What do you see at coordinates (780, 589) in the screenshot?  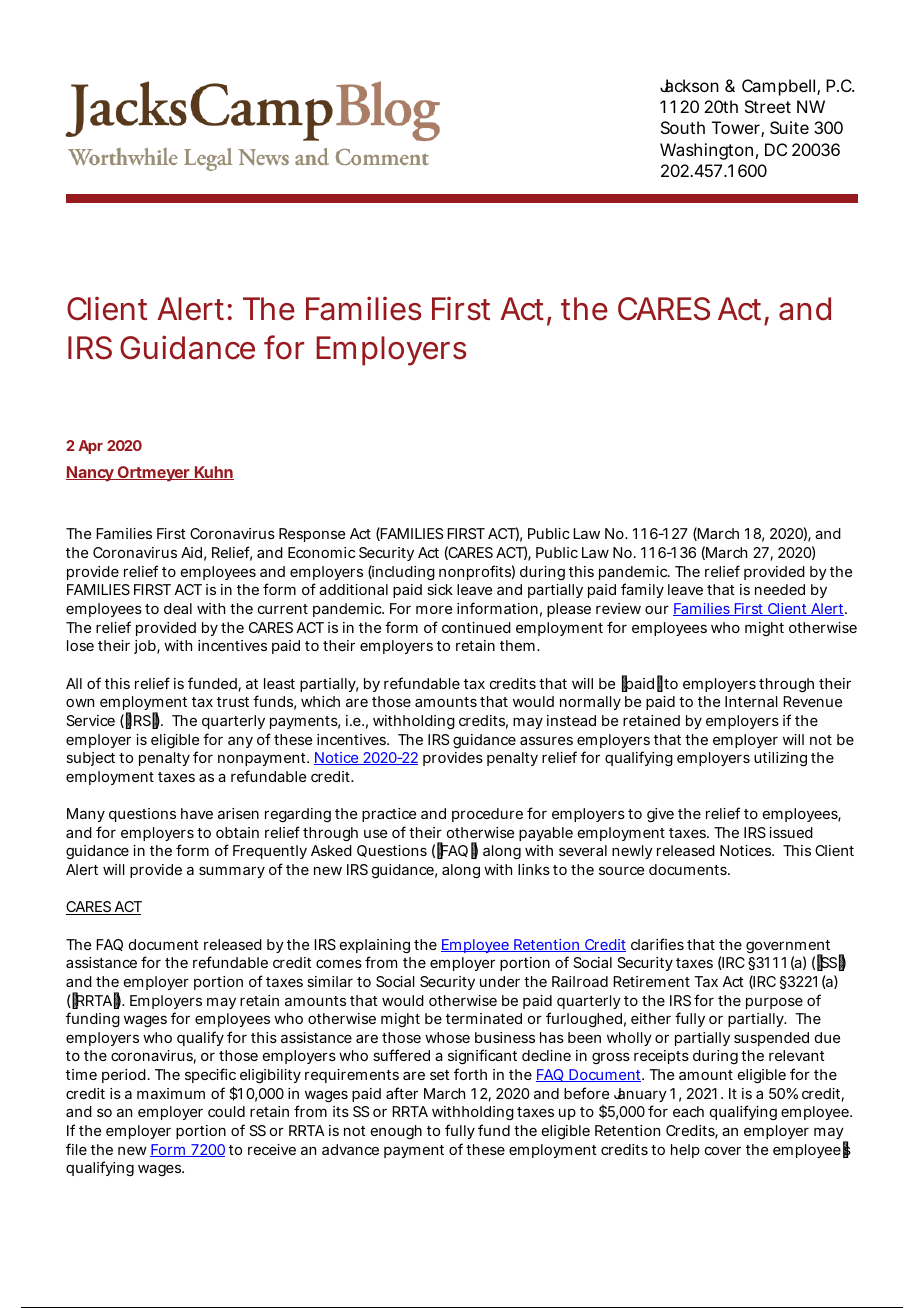 I see `needed` at bounding box center [780, 589].
